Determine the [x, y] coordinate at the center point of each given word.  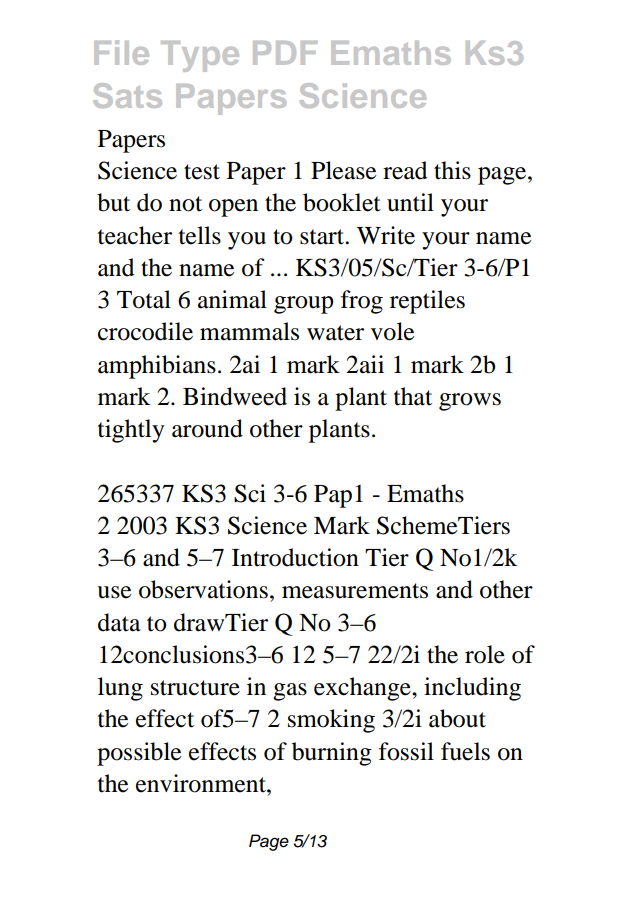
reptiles [427, 302]
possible [139, 754]
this [452, 170]
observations [203, 589]
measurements [355, 591]
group [304, 305]
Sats [127, 95]
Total [144, 299]
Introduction [295, 557]
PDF [285, 53]
